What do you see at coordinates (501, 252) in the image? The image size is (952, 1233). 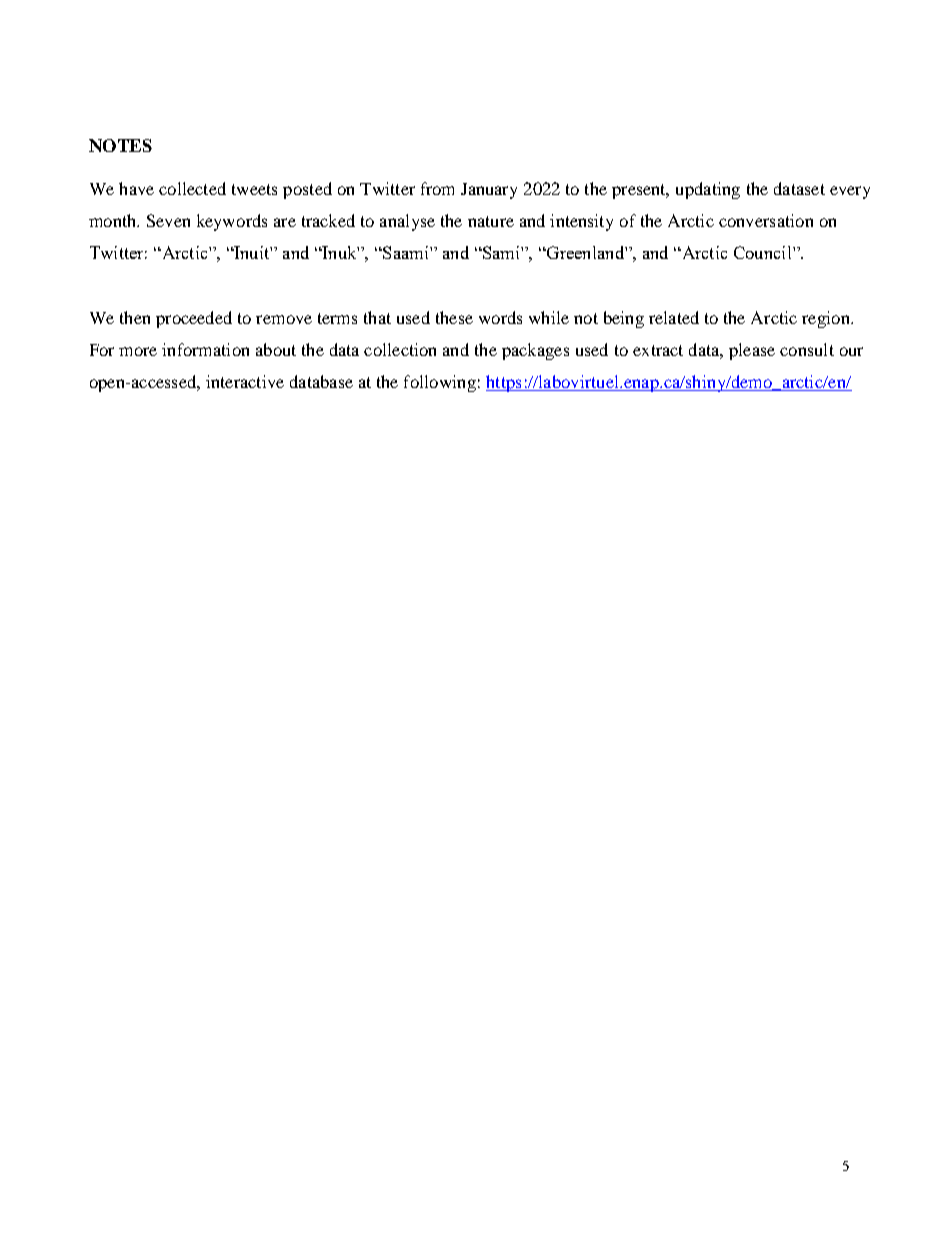 I see `Sami` at bounding box center [501, 252].
